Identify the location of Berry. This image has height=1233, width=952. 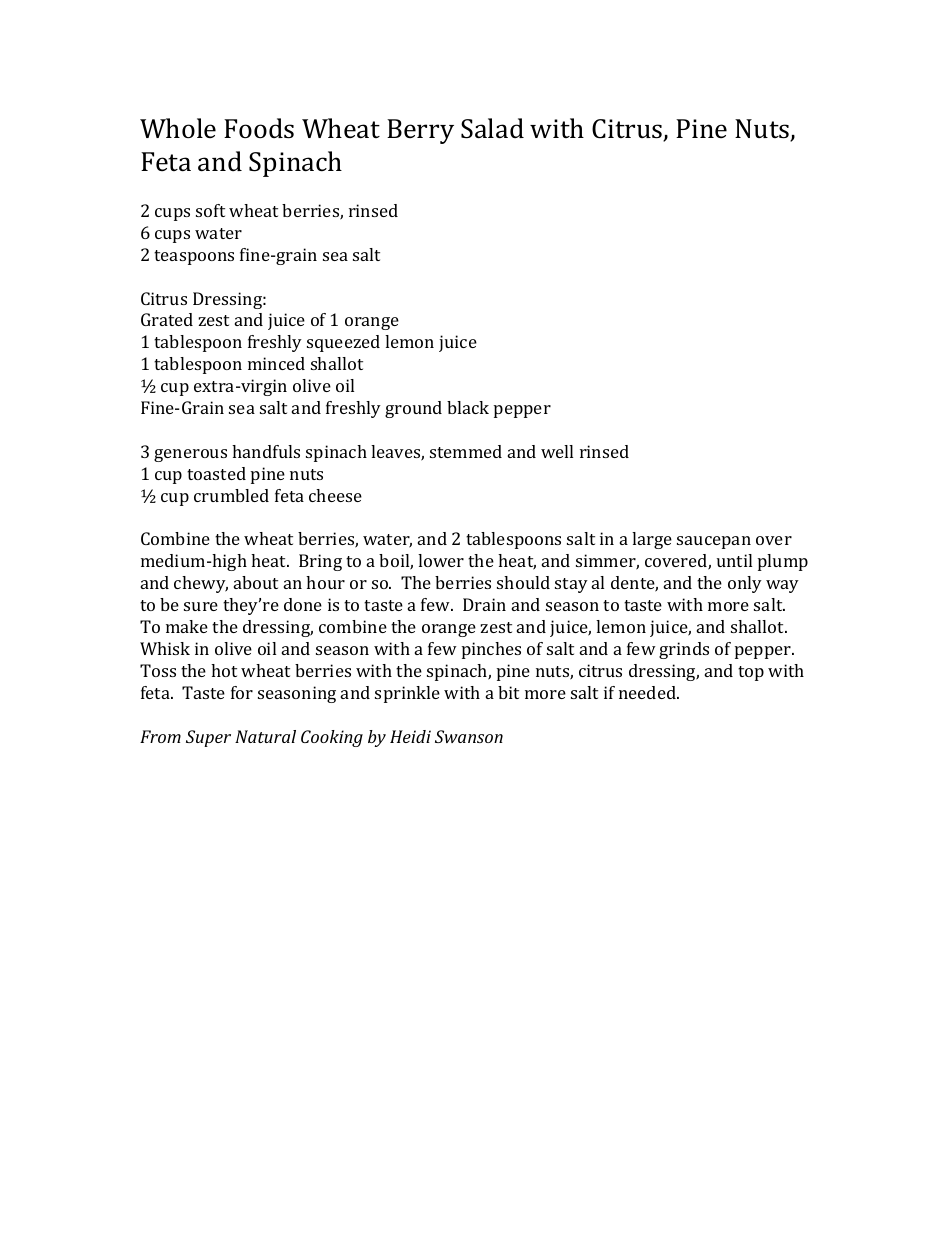
(420, 131).
